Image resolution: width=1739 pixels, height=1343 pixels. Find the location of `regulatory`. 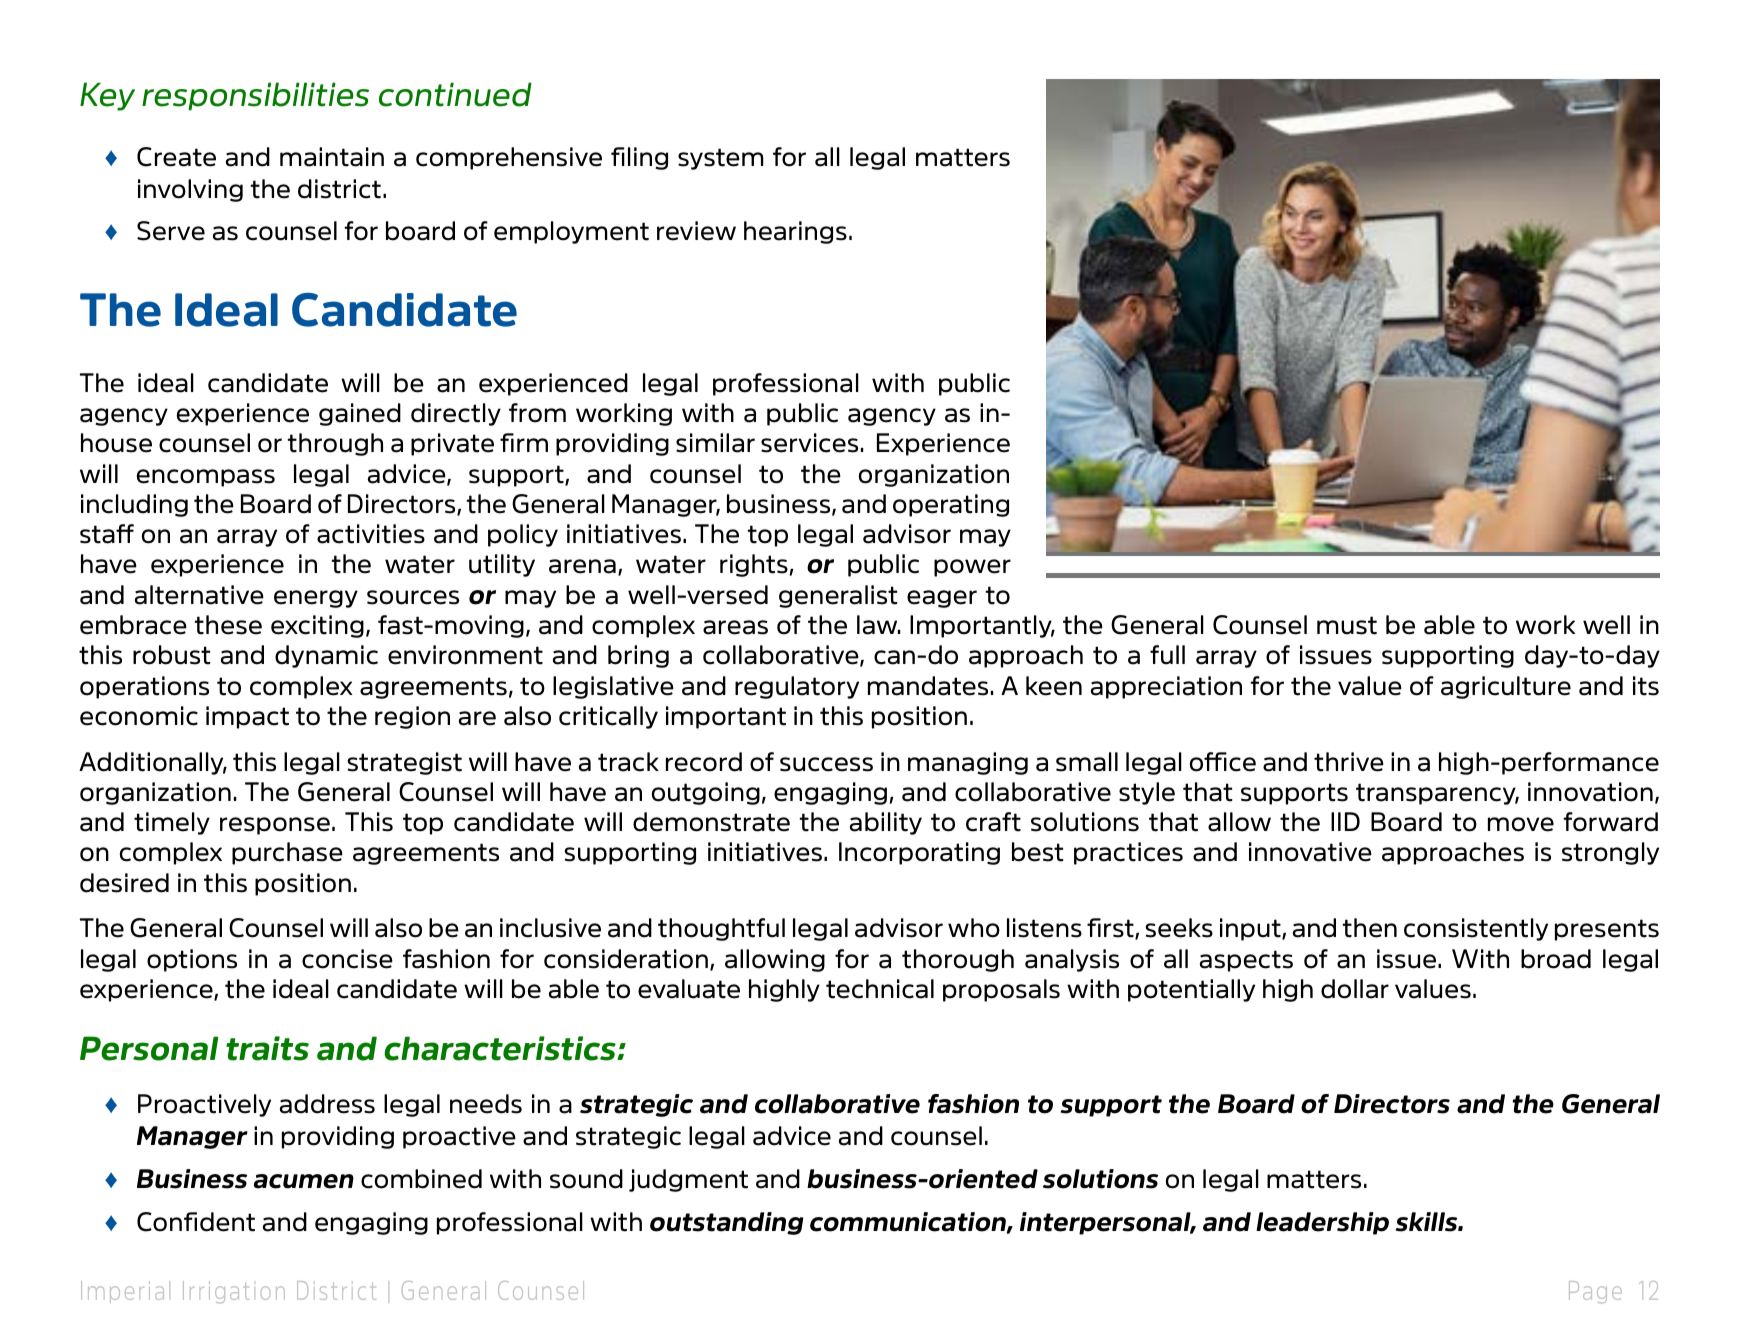

regulatory is located at coordinates (797, 687).
